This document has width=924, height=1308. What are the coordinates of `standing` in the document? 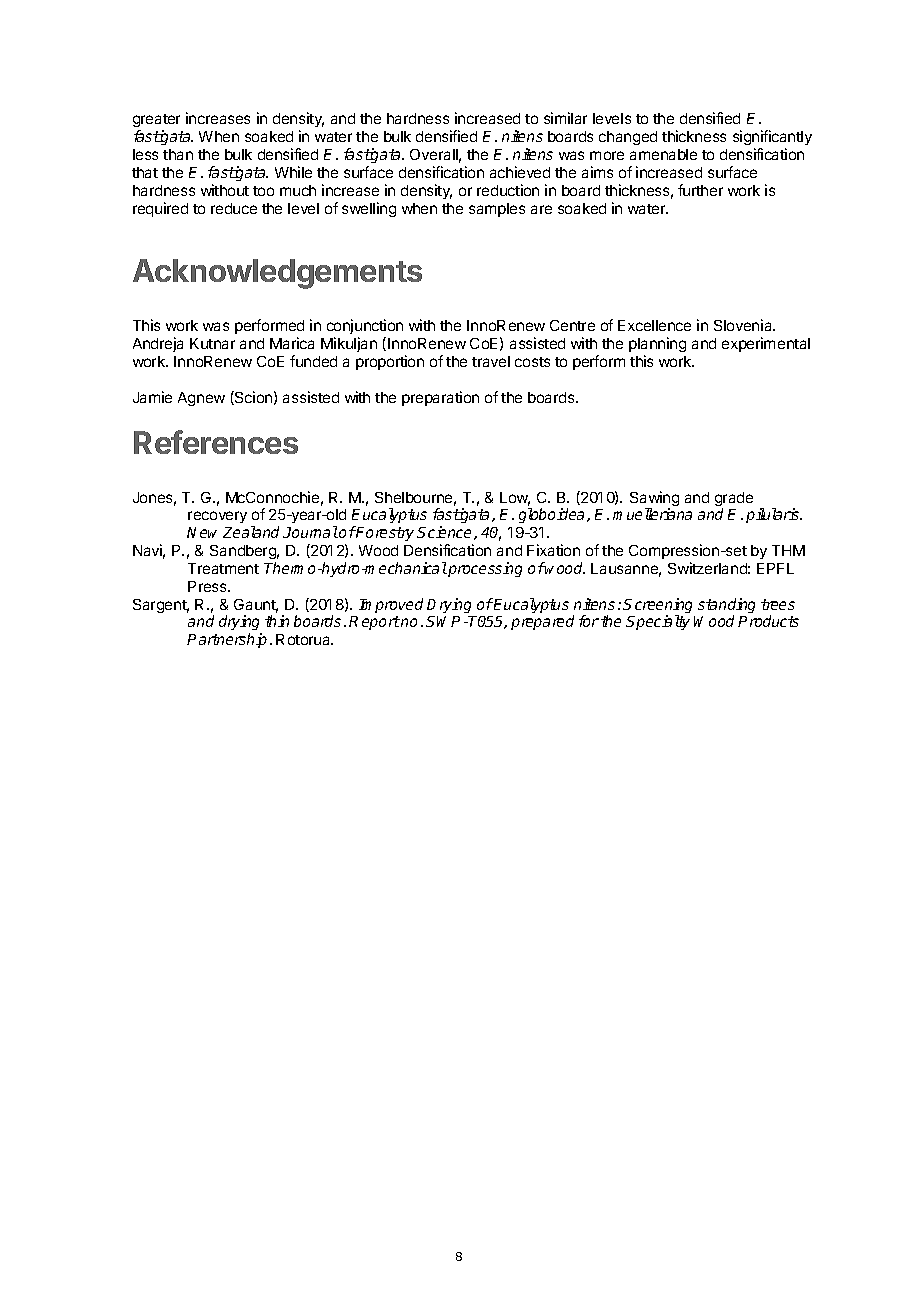 It's located at (726, 607).
